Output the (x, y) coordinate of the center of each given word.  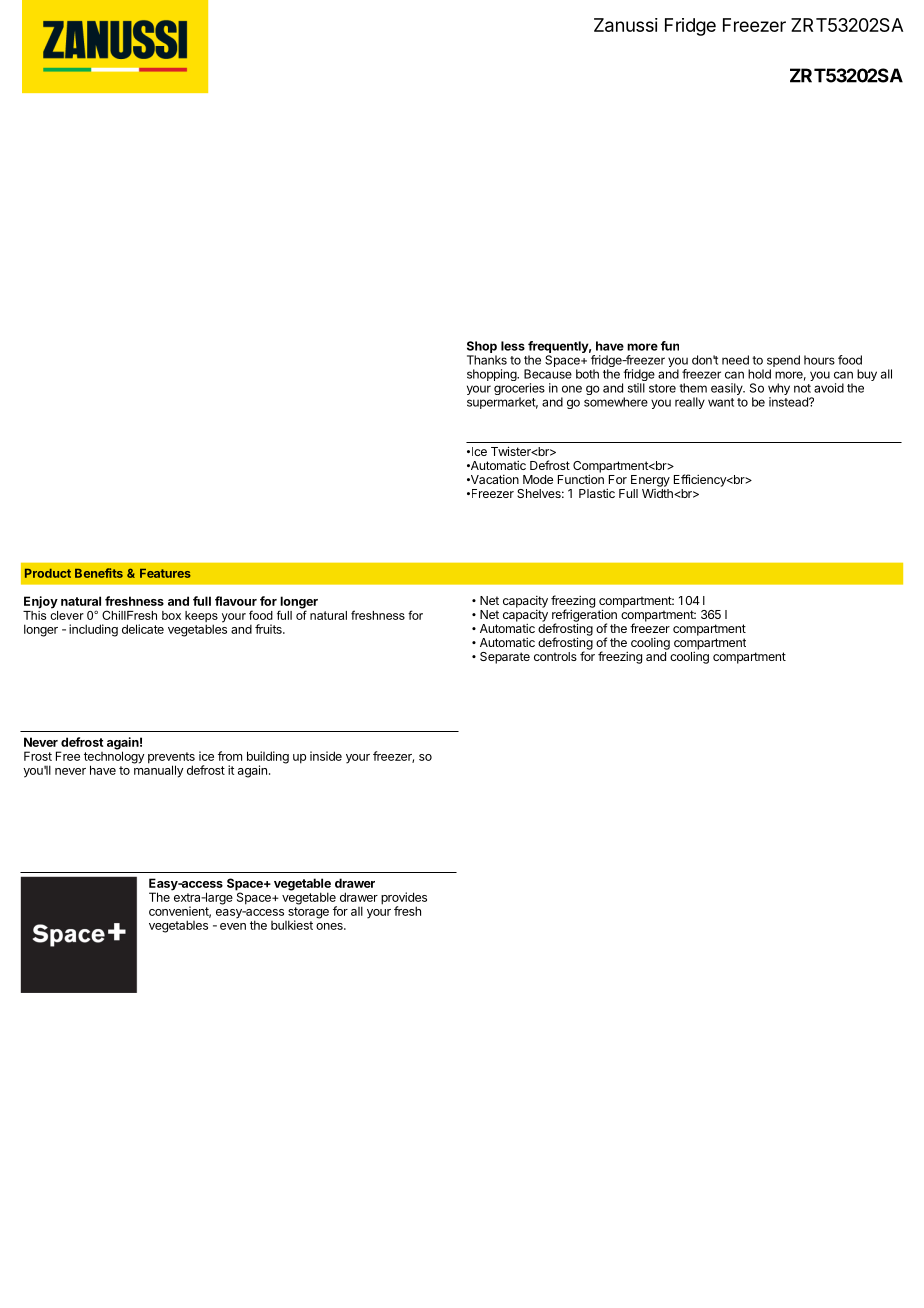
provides (404, 899)
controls (555, 656)
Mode (538, 479)
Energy (650, 481)
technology (114, 757)
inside (326, 756)
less (513, 346)
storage (308, 914)
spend (783, 361)
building (268, 758)
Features (165, 573)
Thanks (487, 360)
